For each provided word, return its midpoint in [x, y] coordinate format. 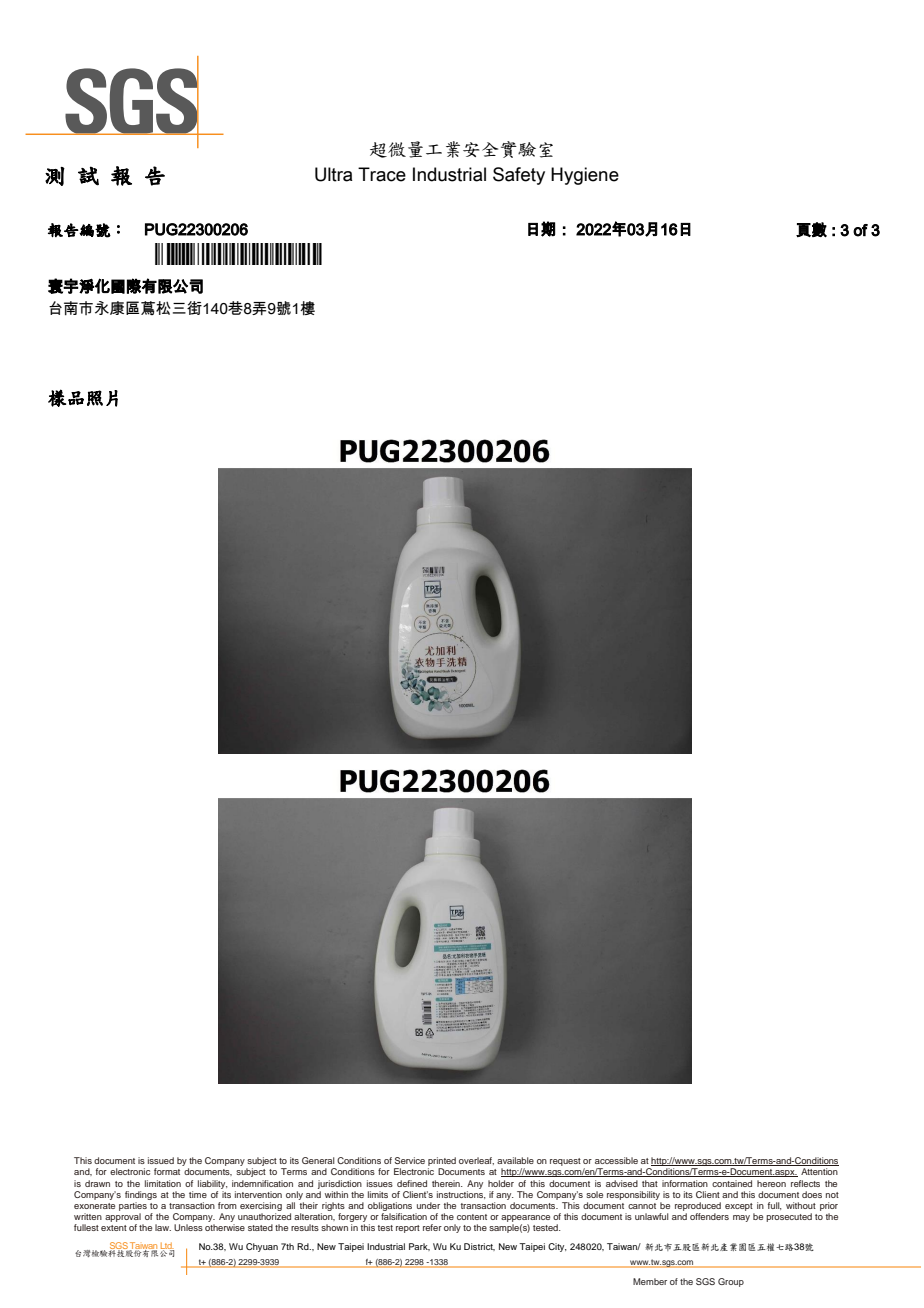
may [741, 1218]
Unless [188, 1227]
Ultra [334, 174]
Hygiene [585, 176]
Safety [519, 176]
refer [432, 1227]
